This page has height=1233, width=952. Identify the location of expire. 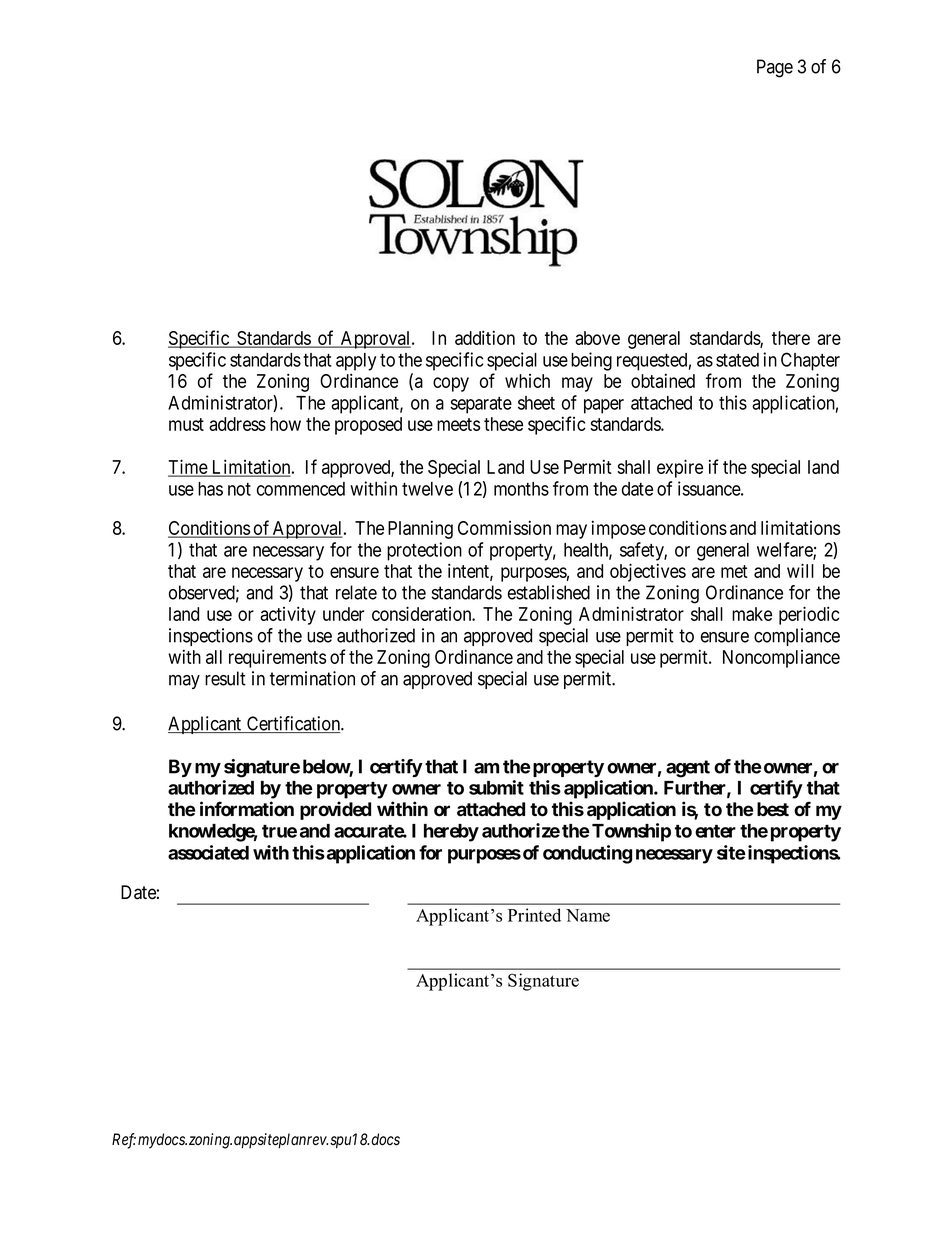
(680, 468).
